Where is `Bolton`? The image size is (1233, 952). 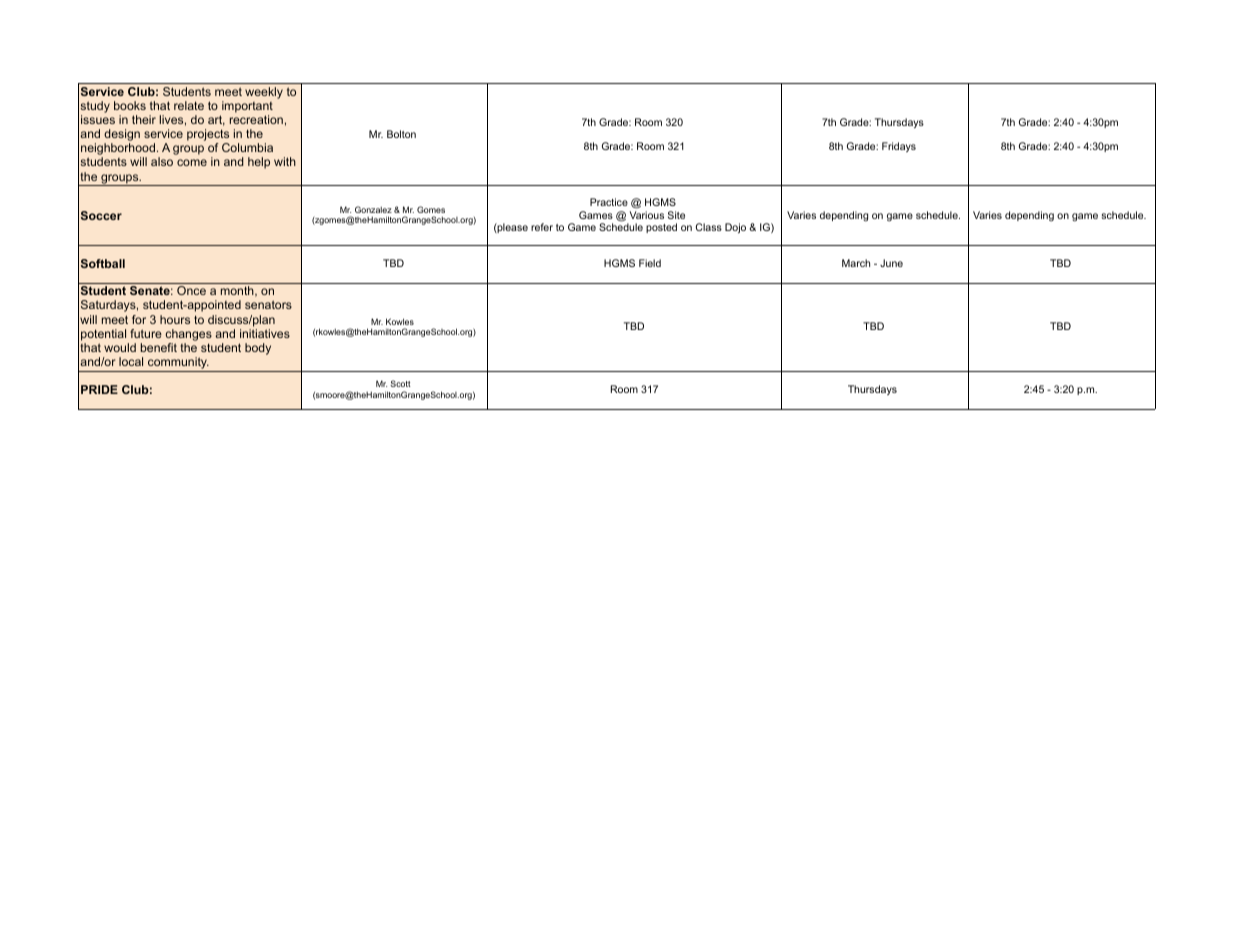 Bolton is located at coordinates (401, 134).
